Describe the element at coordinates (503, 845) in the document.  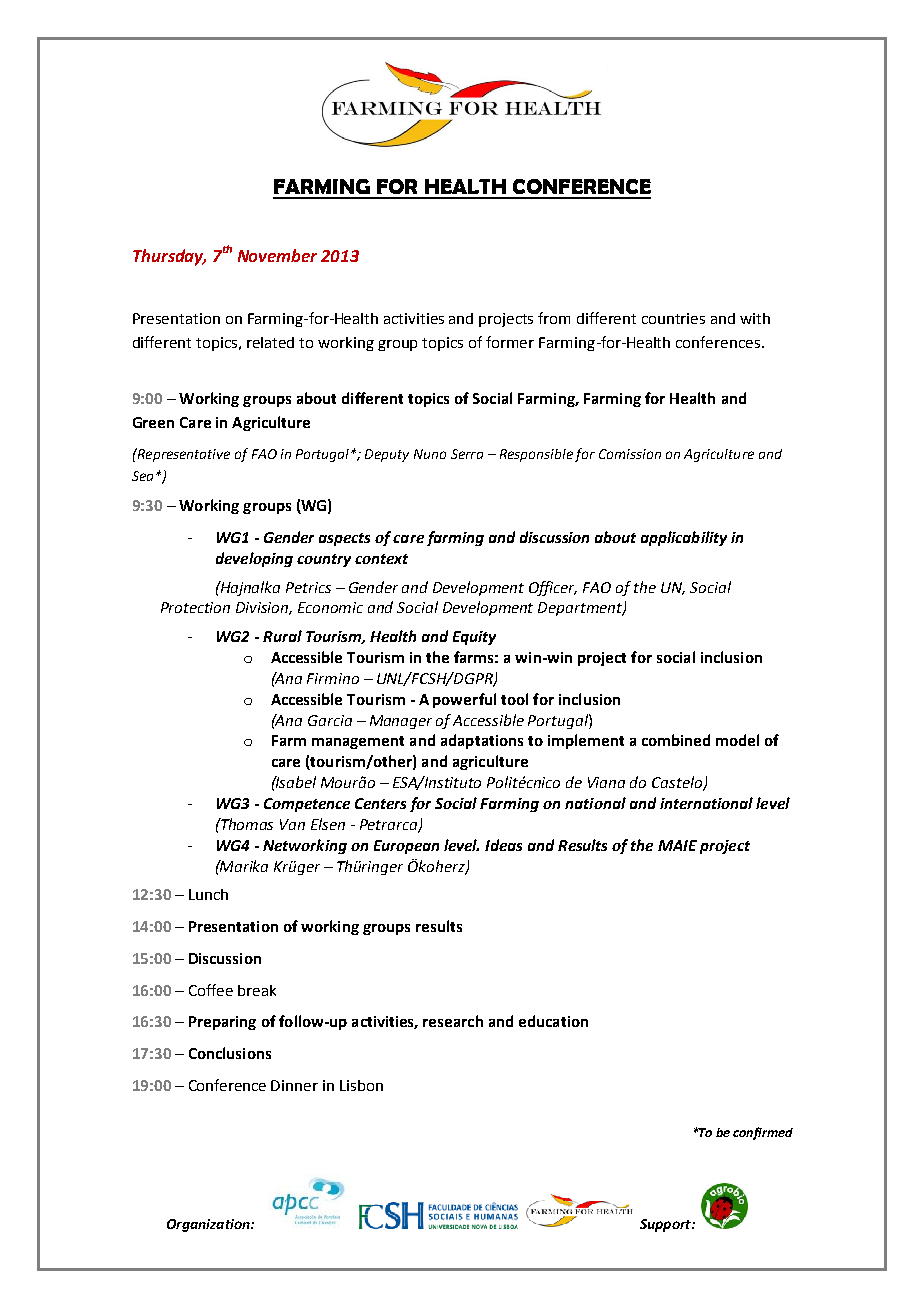
I see `Ideas` at that location.
